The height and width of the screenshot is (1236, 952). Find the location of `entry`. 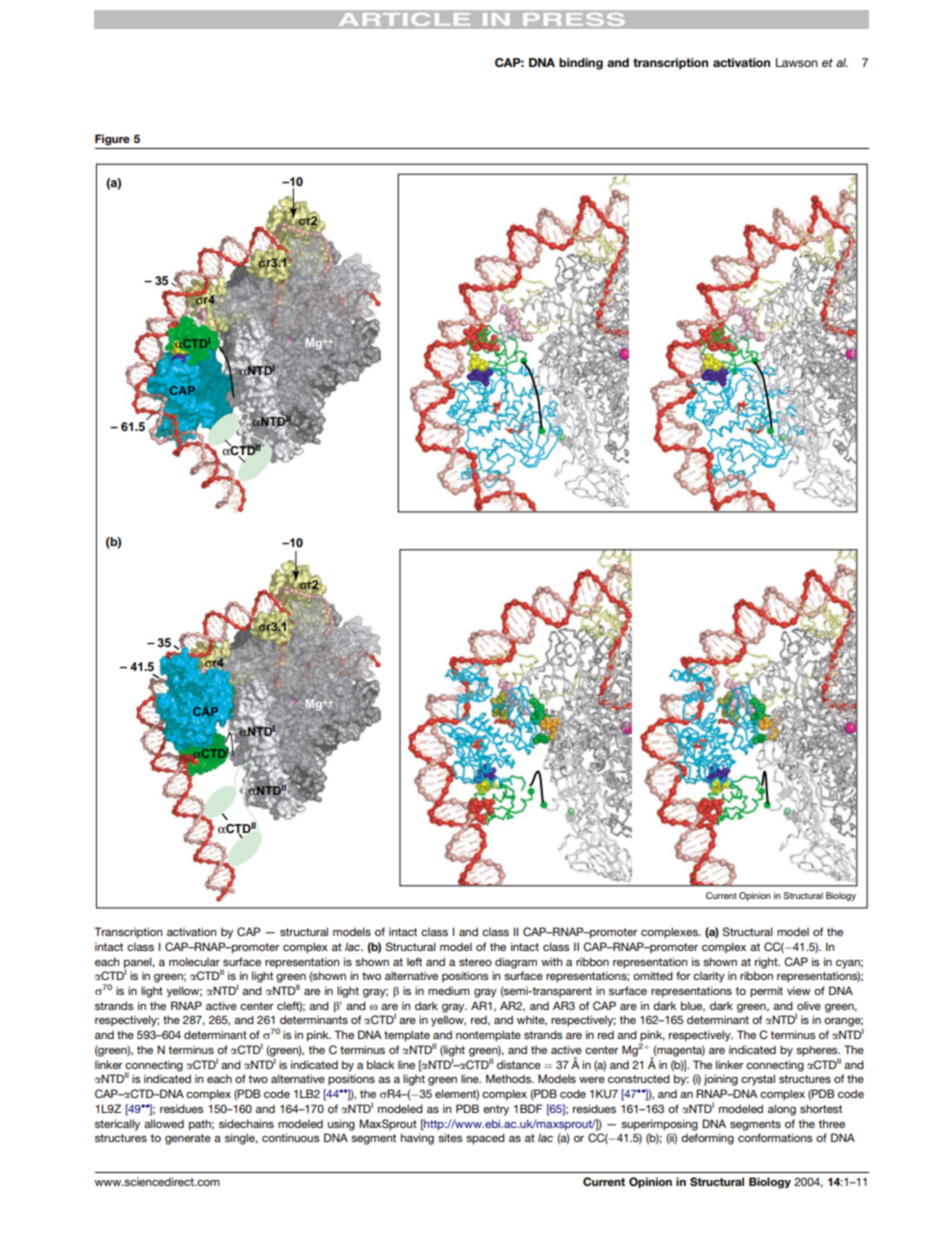

entry is located at coordinates (496, 1110).
